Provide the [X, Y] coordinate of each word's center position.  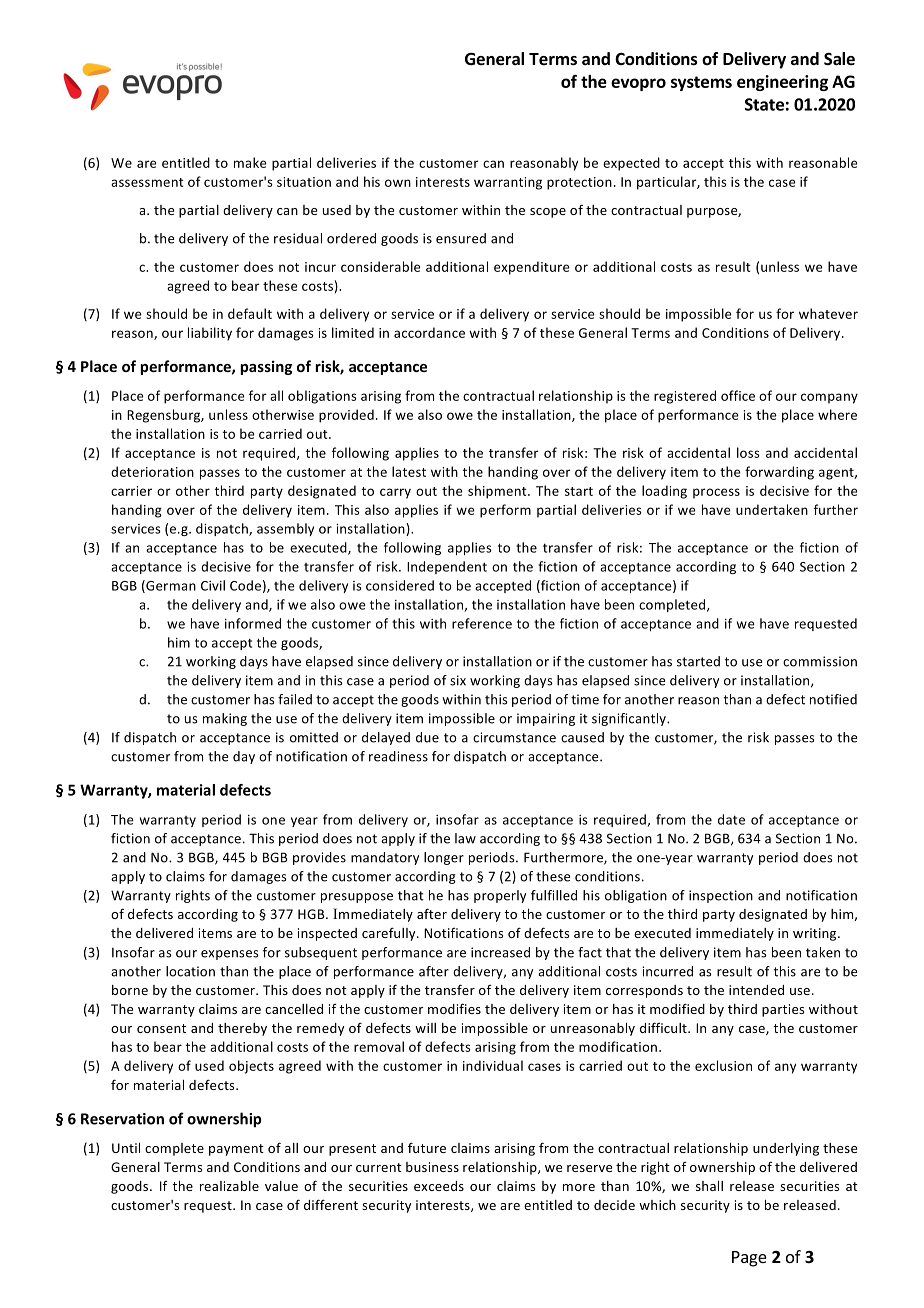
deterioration [152, 471]
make [250, 162]
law [465, 838]
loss [748, 452]
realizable [229, 1186]
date [731, 819]
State [764, 104]
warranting [508, 183]
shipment [498, 492]
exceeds [439, 1186]
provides [319, 858]
